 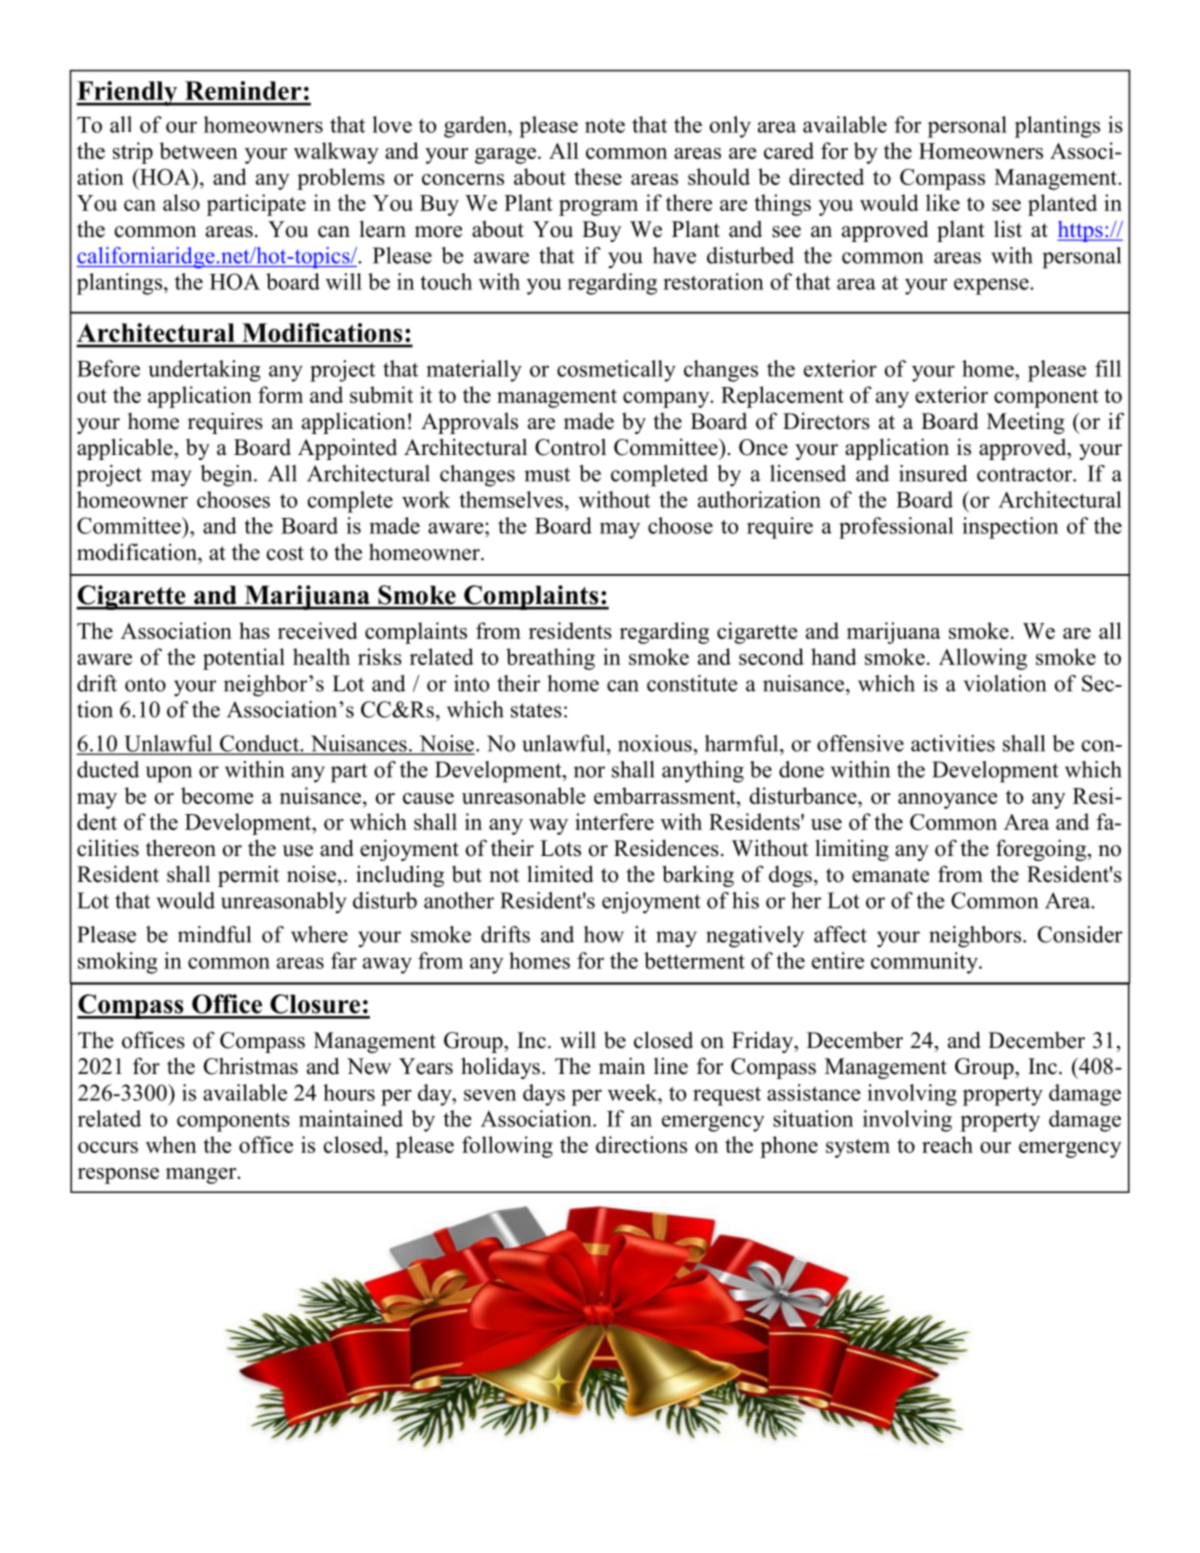 I want to click on note, so click(x=605, y=126).
